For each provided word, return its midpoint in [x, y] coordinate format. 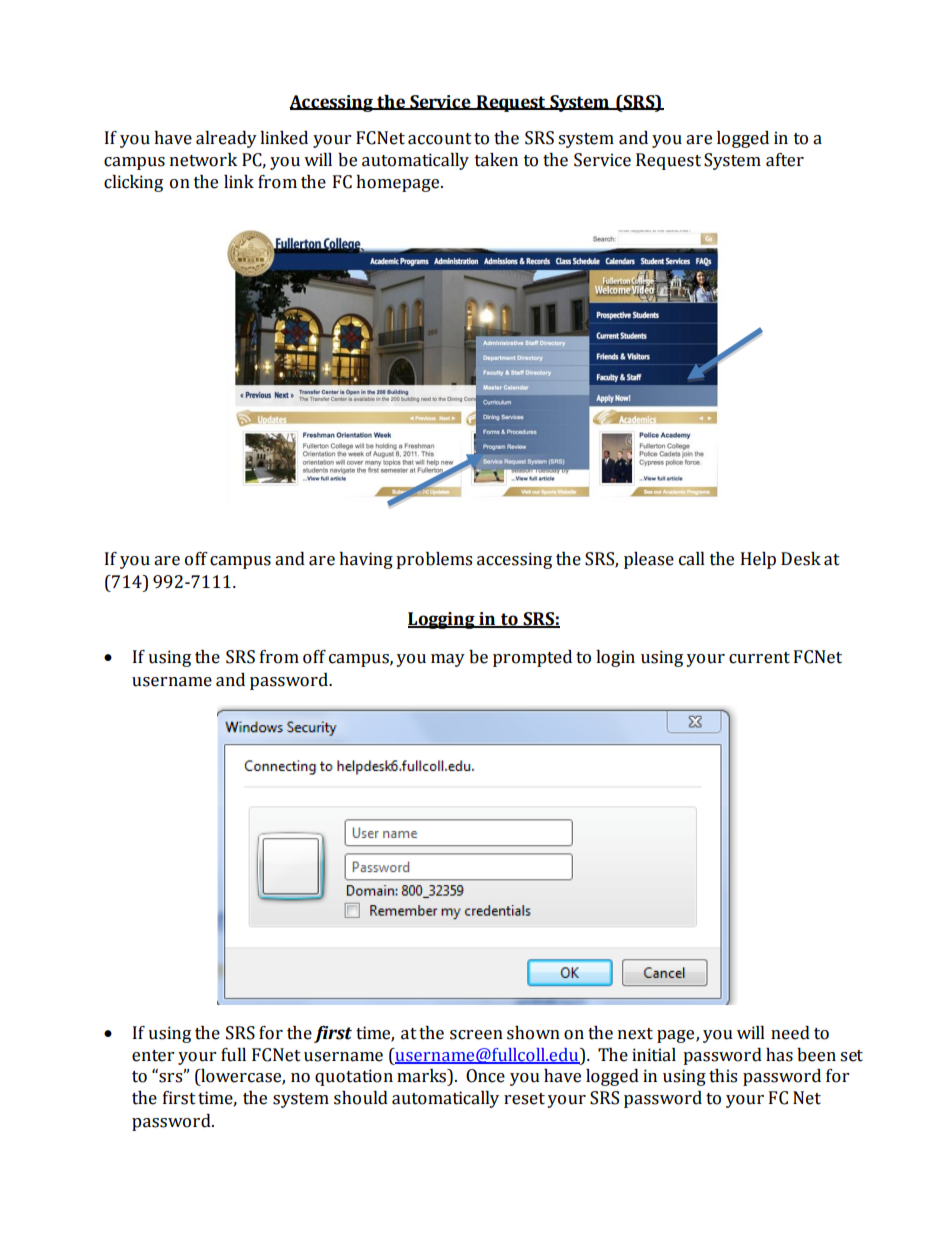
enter [153, 1056]
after [785, 160]
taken [496, 160]
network [203, 160]
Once [485, 1076]
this [723, 1076]
